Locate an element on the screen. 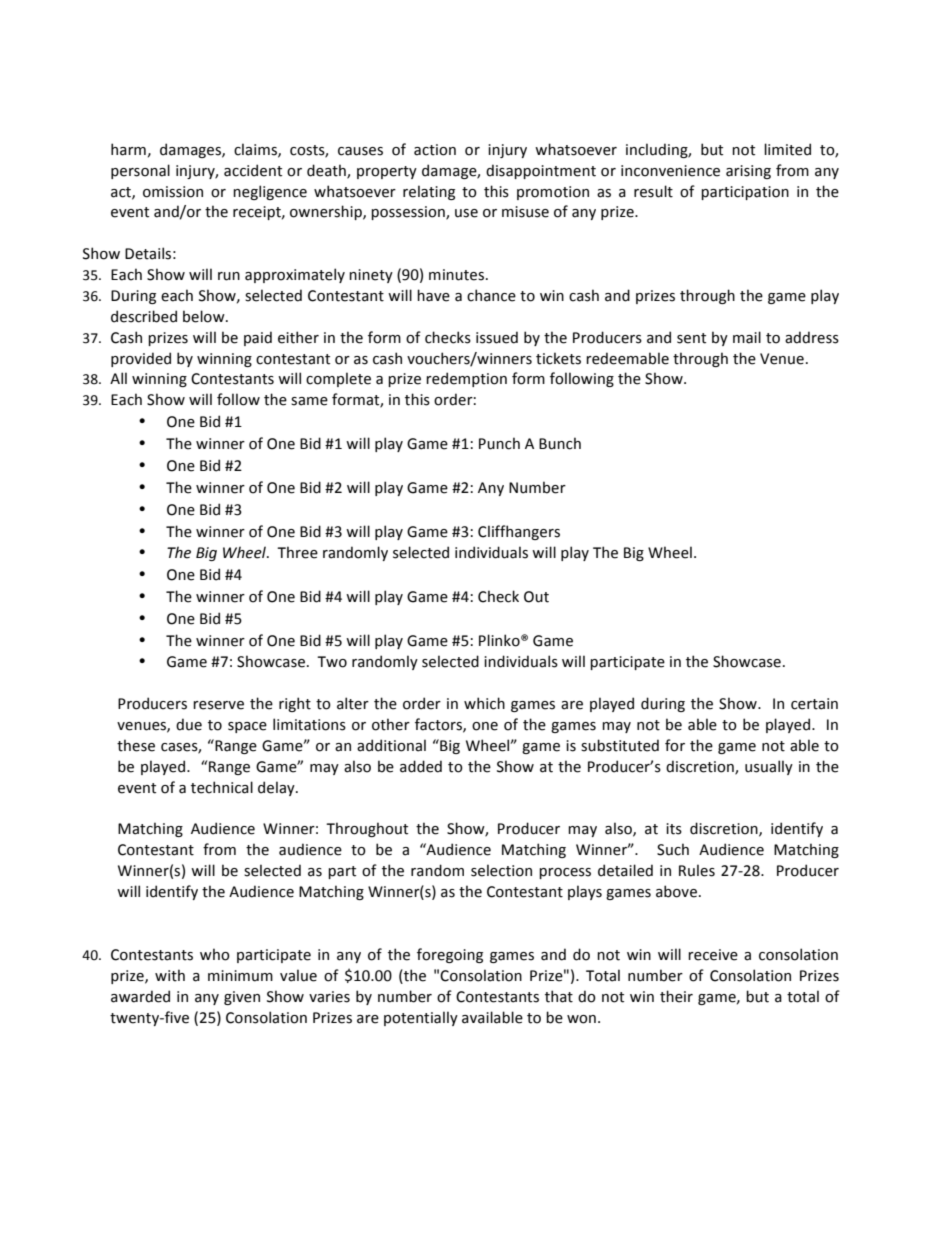 The image size is (952, 1233). Three is located at coordinates (297, 552).
